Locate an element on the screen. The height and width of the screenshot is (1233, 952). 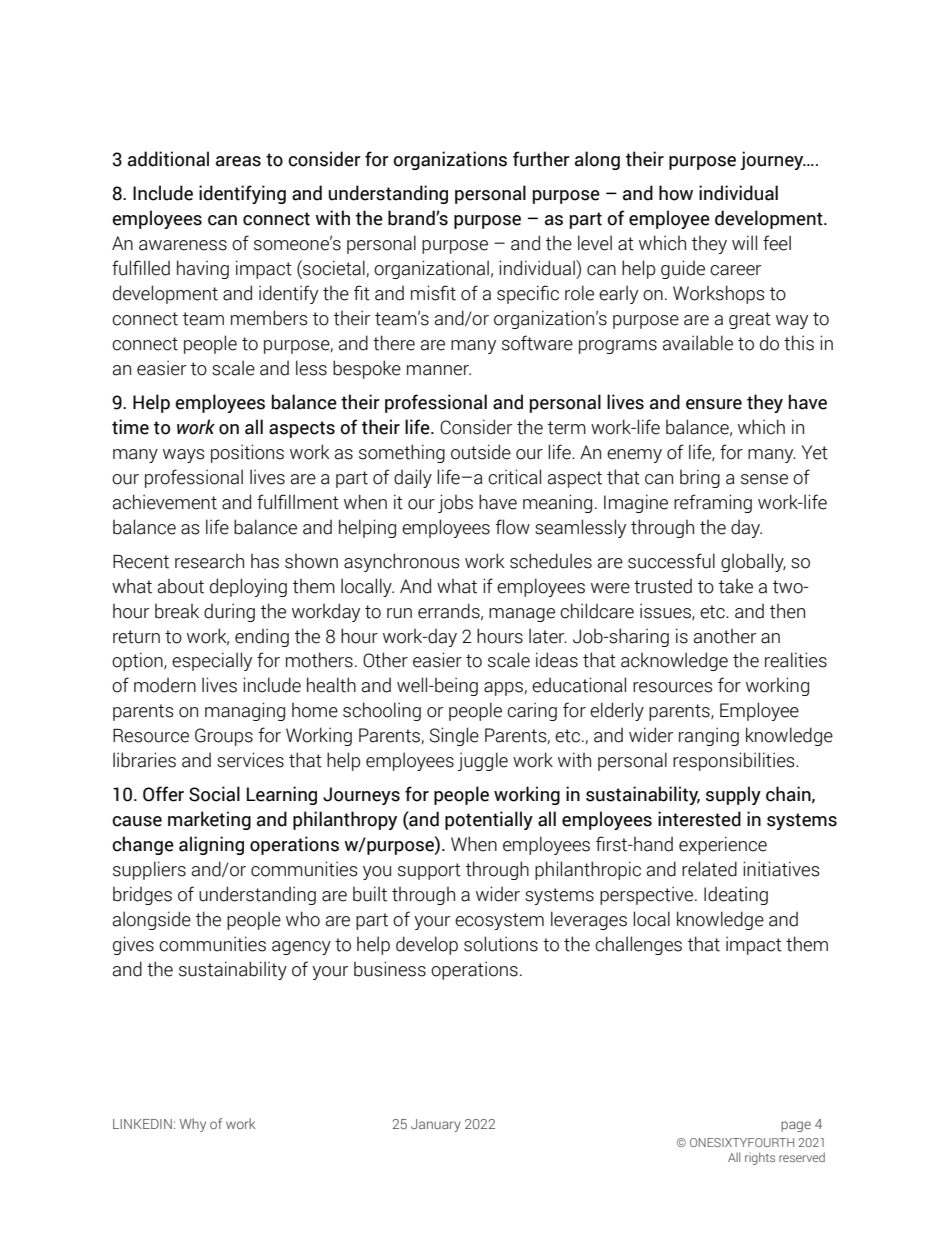
areas is located at coordinates (238, 161).
